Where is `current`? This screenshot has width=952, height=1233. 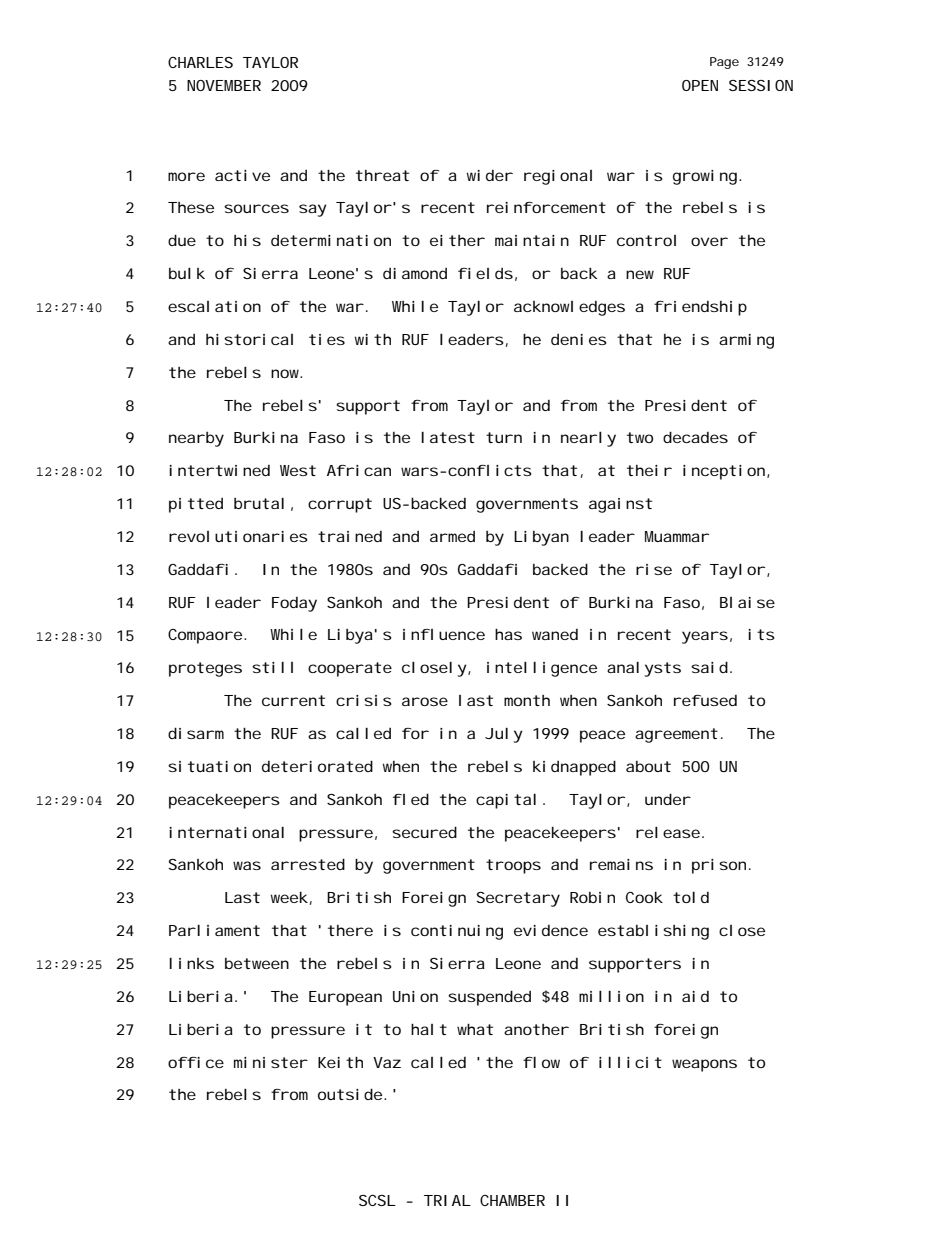 current is located at coordinates (293, 700).
